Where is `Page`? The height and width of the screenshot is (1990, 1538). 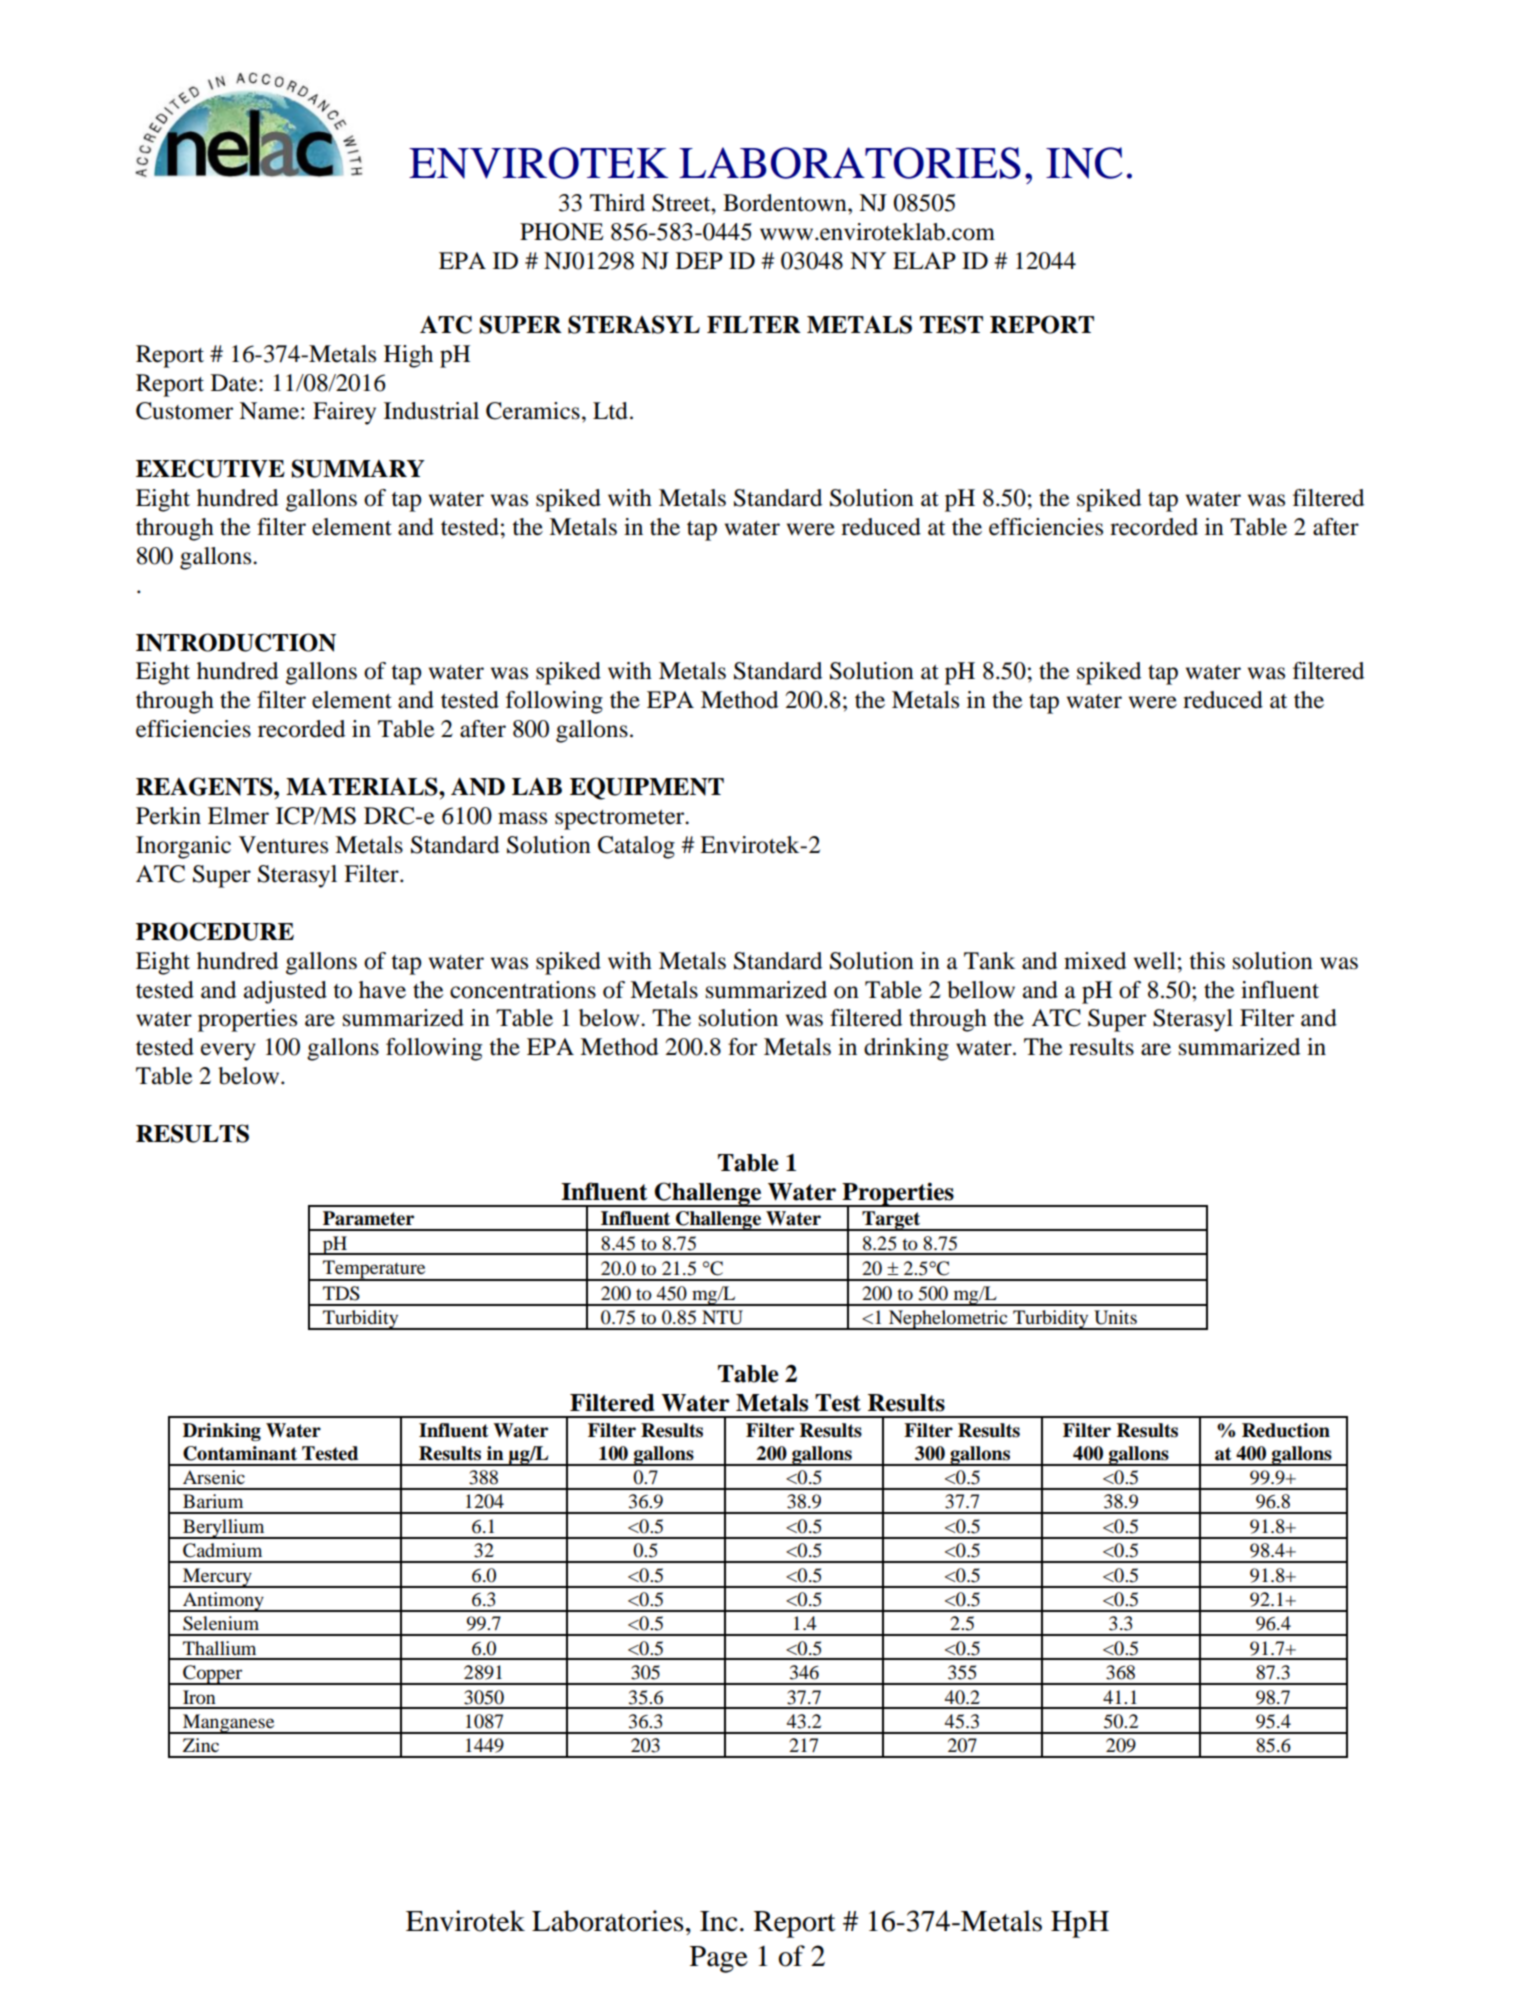 Page is located at coordinates (719, 1959).
